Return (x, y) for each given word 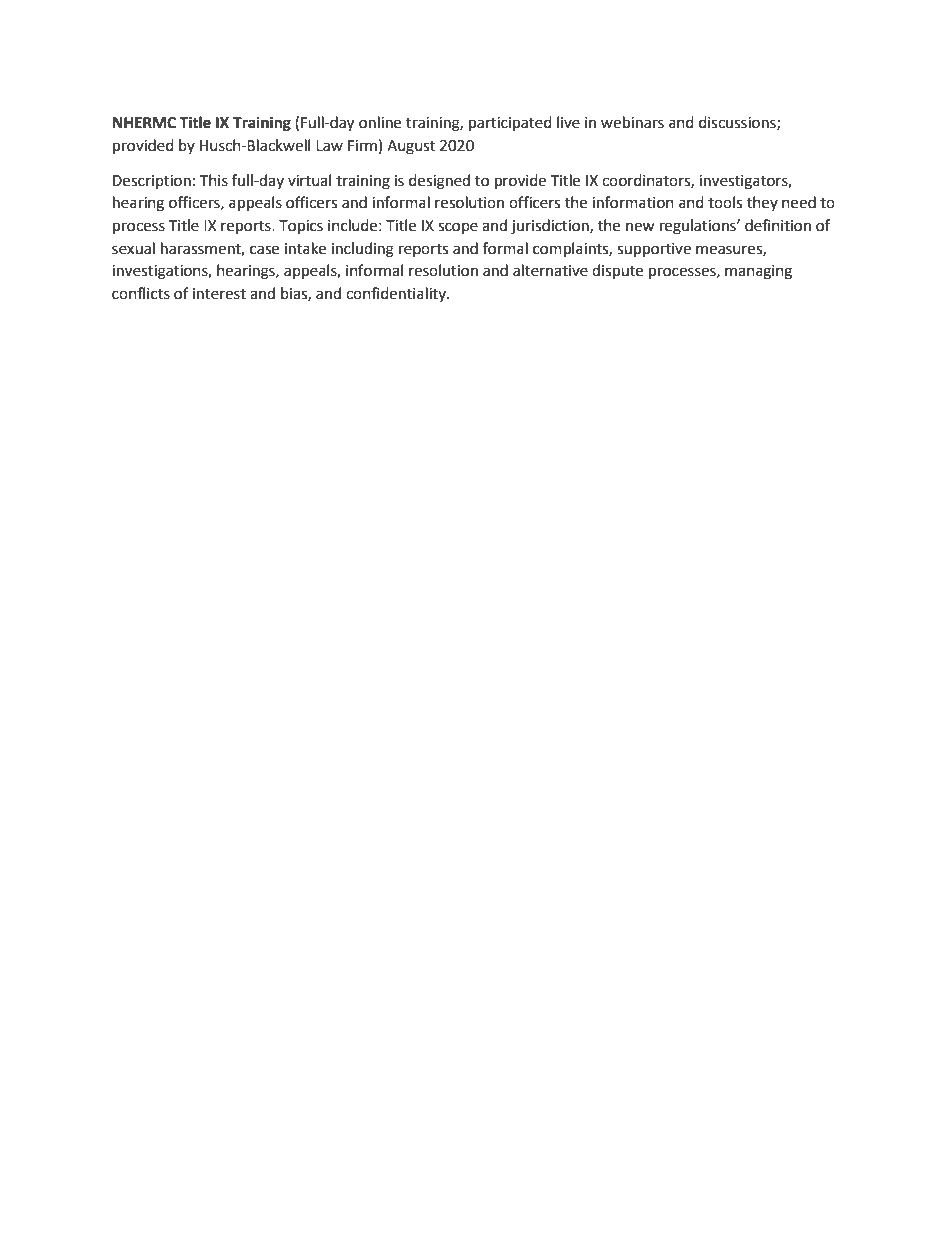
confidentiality (397, 294)
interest (219, 294)
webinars (632, 122)
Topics (301, 227)
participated (510, 124)
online (380, 122)
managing (758, 272)
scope (458, 228)
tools (725, 202)
